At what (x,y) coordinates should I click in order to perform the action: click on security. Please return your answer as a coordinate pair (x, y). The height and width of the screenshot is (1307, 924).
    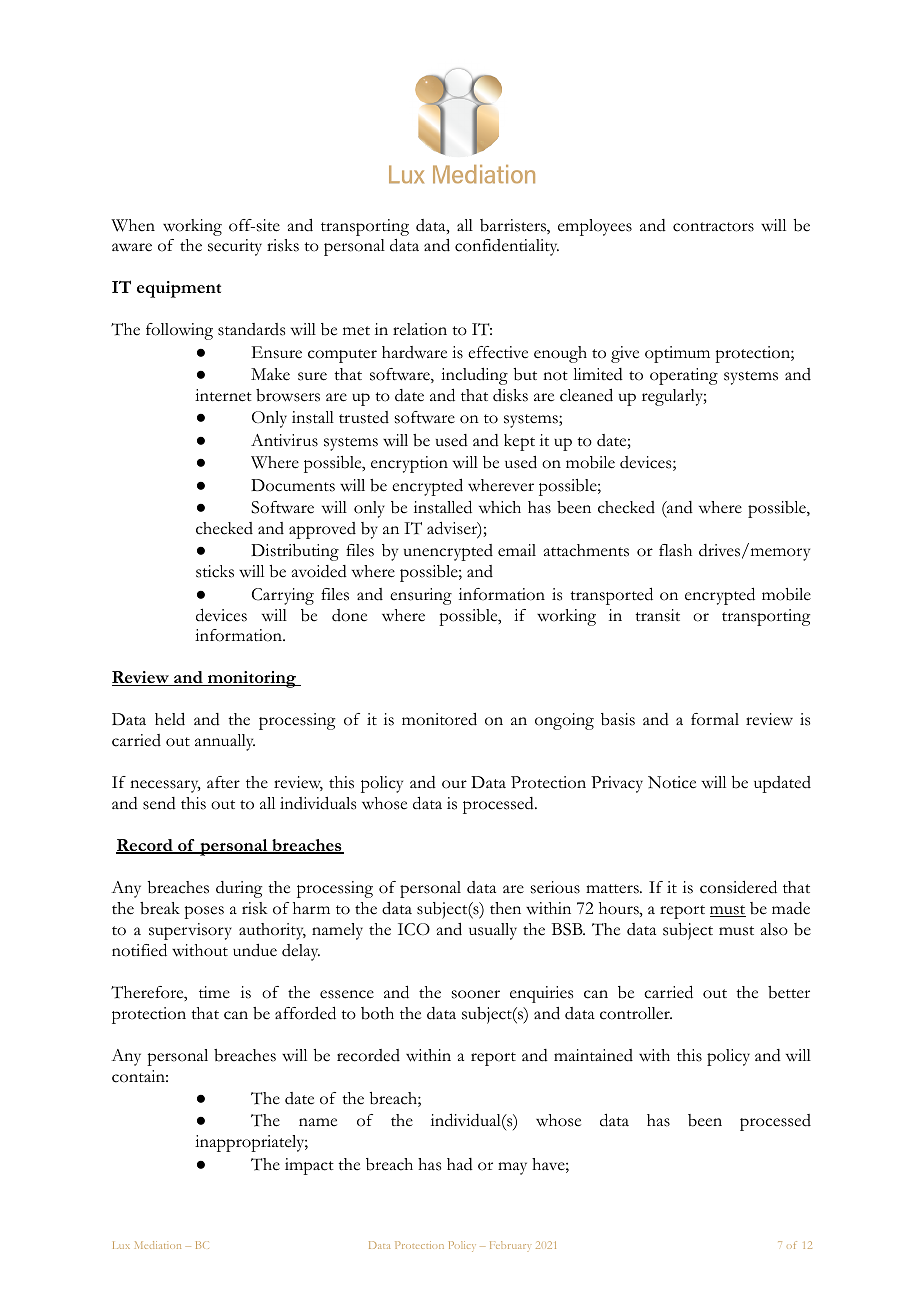
    Looking at the image, I should click on (235, 247).
